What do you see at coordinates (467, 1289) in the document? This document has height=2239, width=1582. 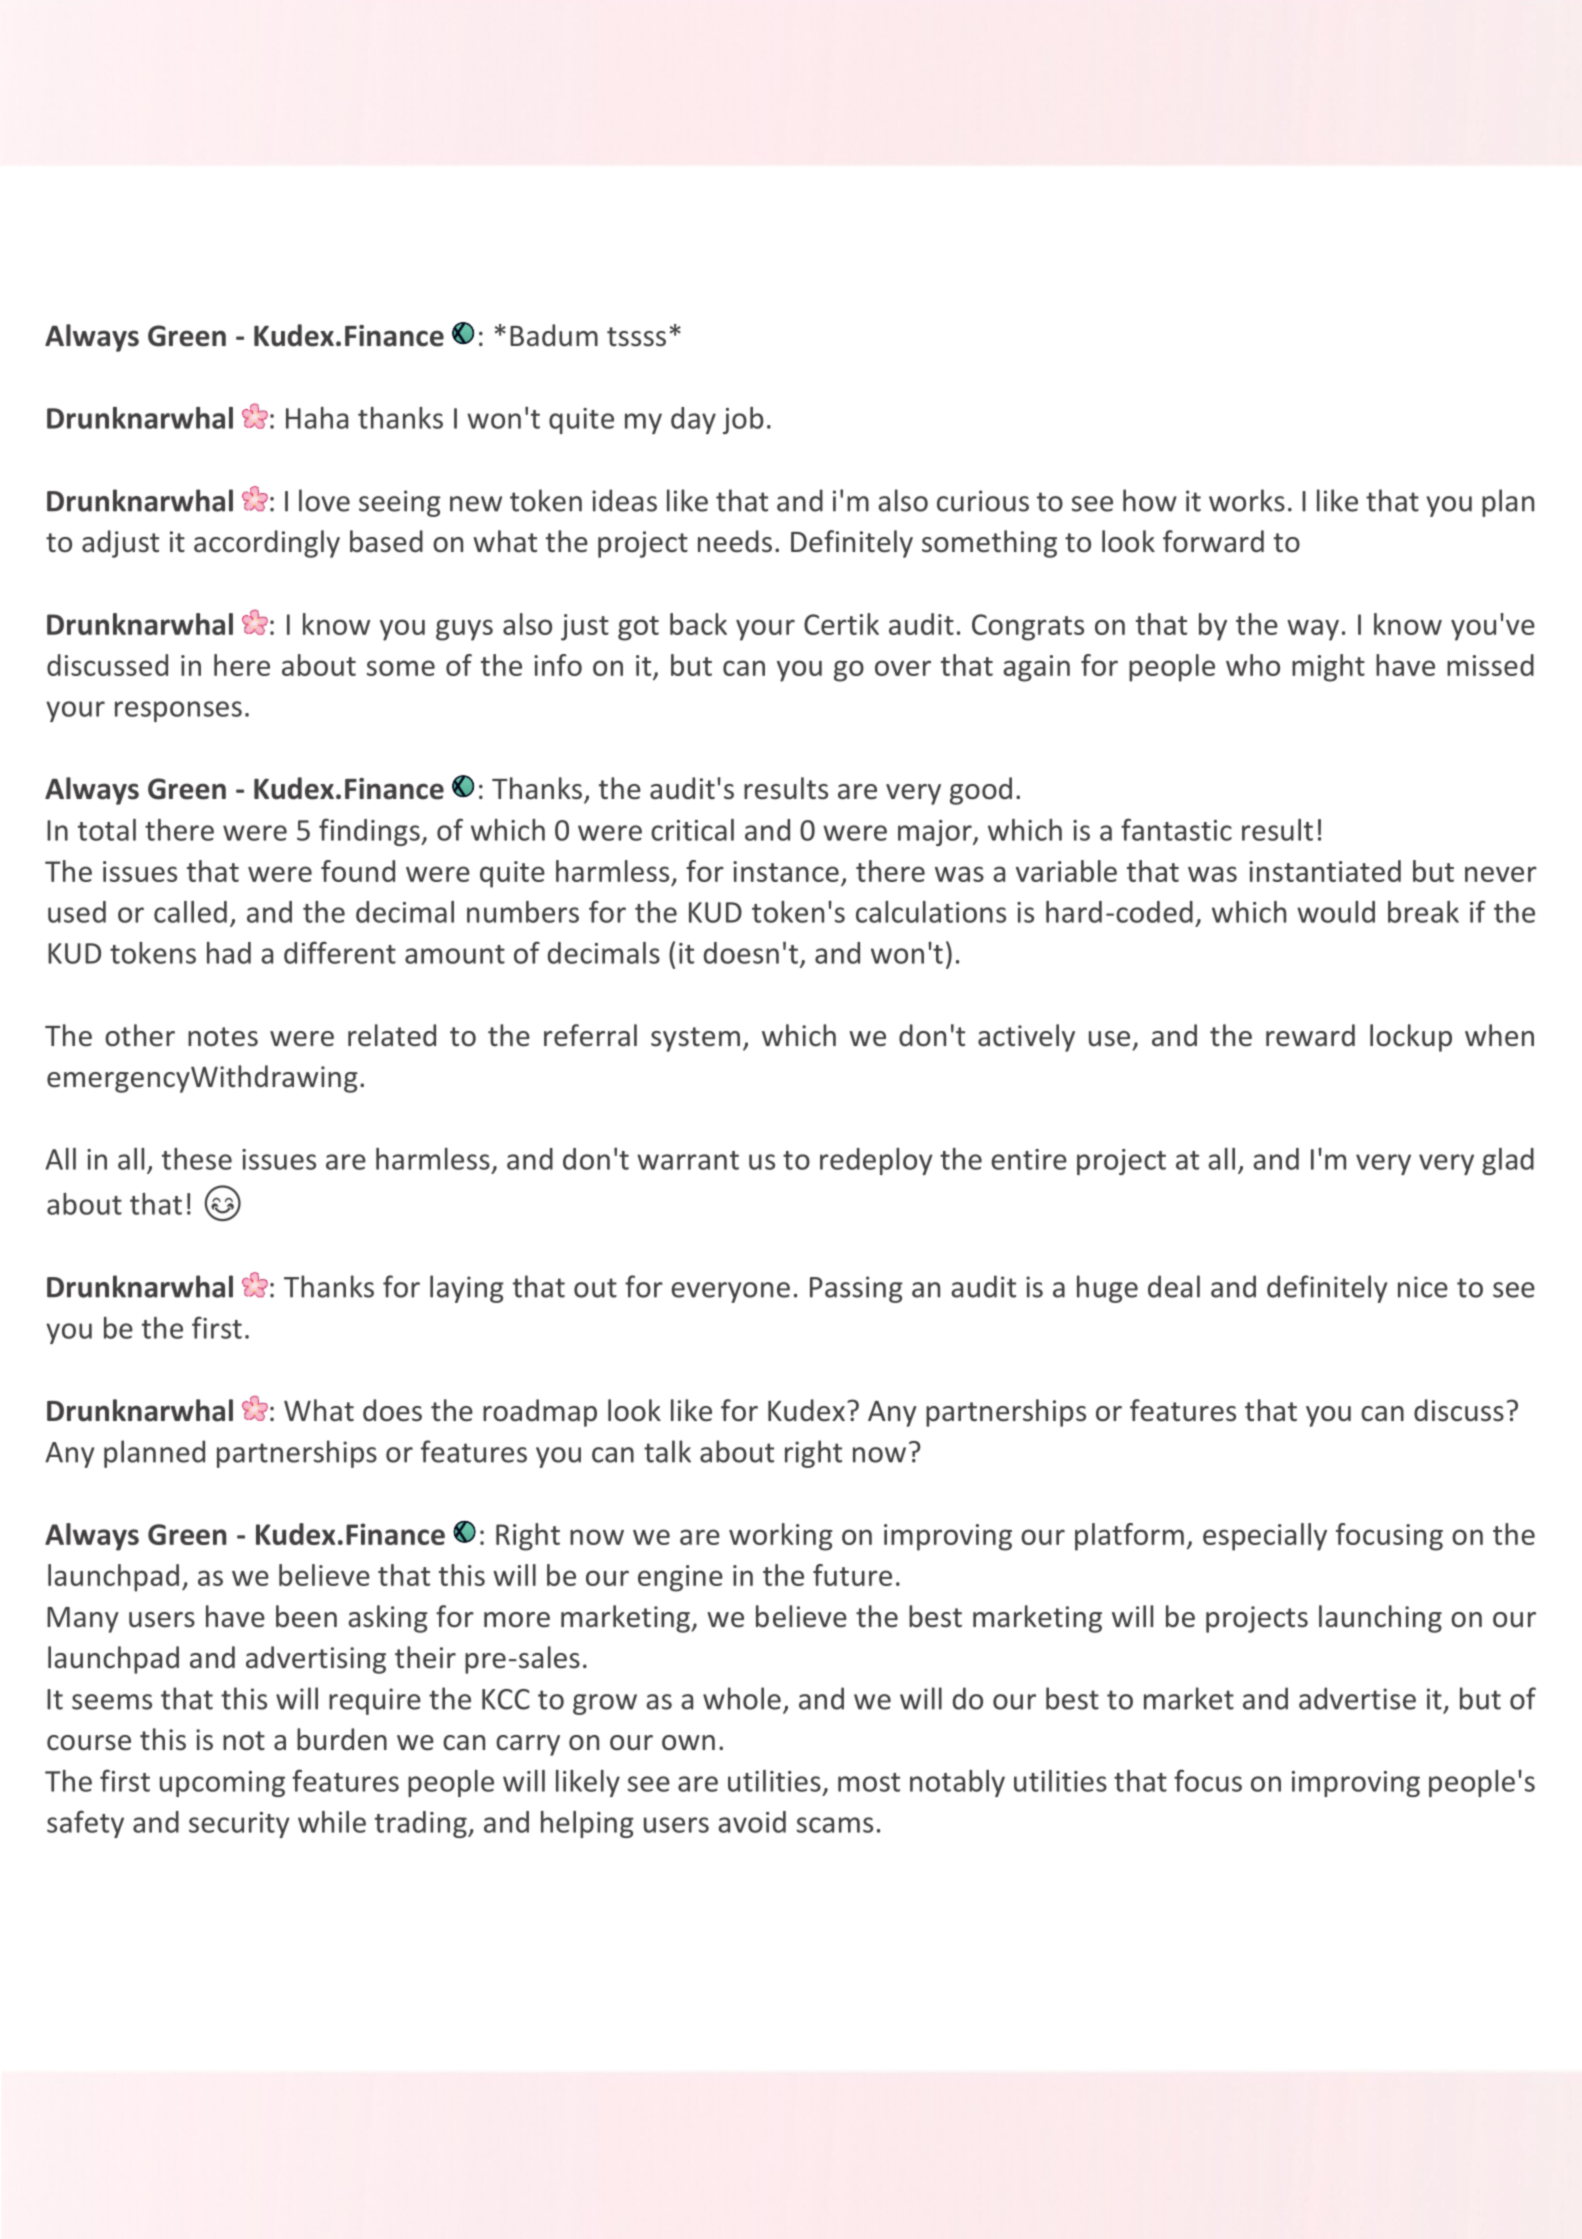 I see `laying` at bounding box center [467, 1289].
